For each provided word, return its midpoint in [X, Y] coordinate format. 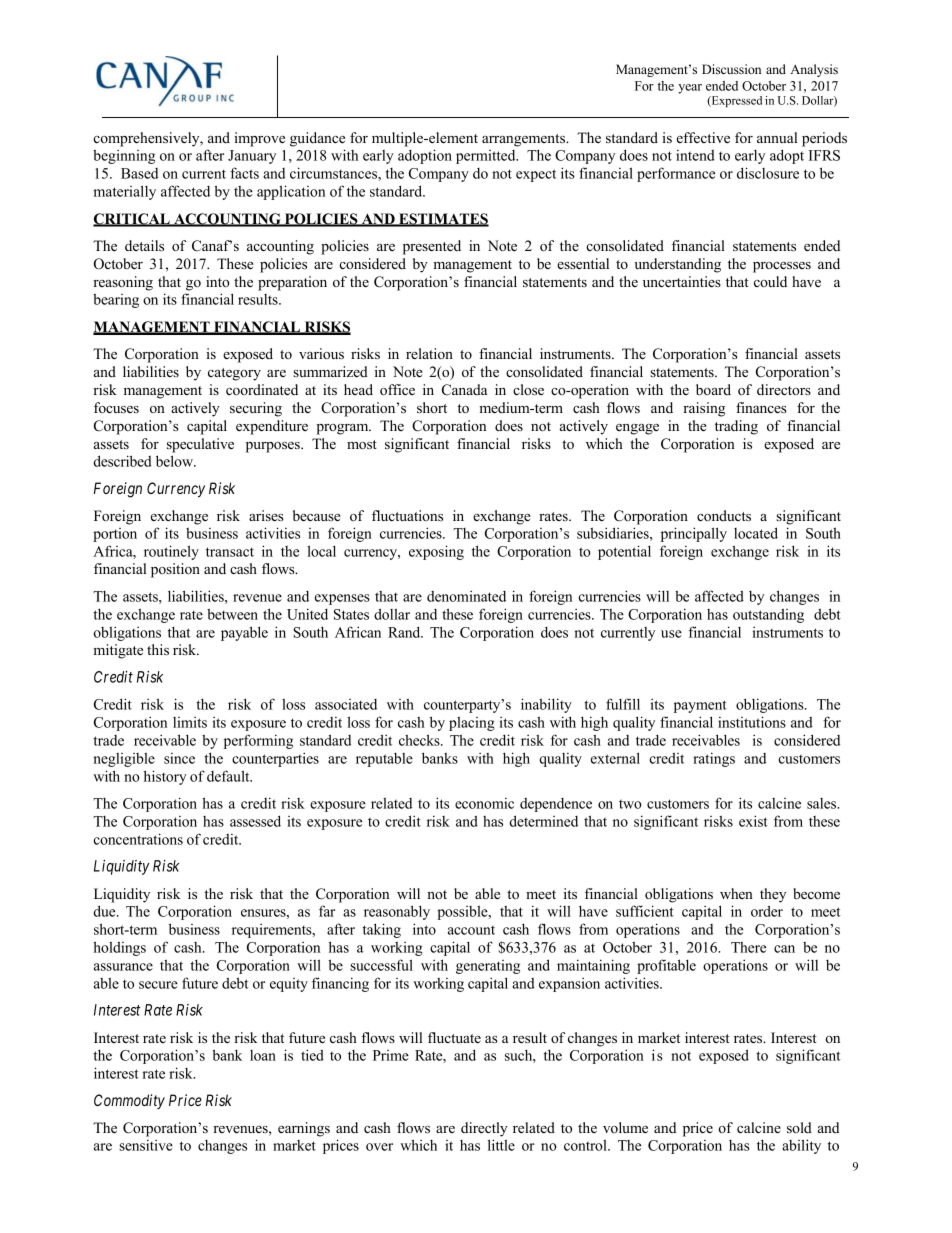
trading [736, 427]
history [165, 777]
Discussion [731, 69]
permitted [487, 157]
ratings [714, 759]
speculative [200, 445]
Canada [464, 390]
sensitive [146, 1145]
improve [259, 139]
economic [484, 803]
